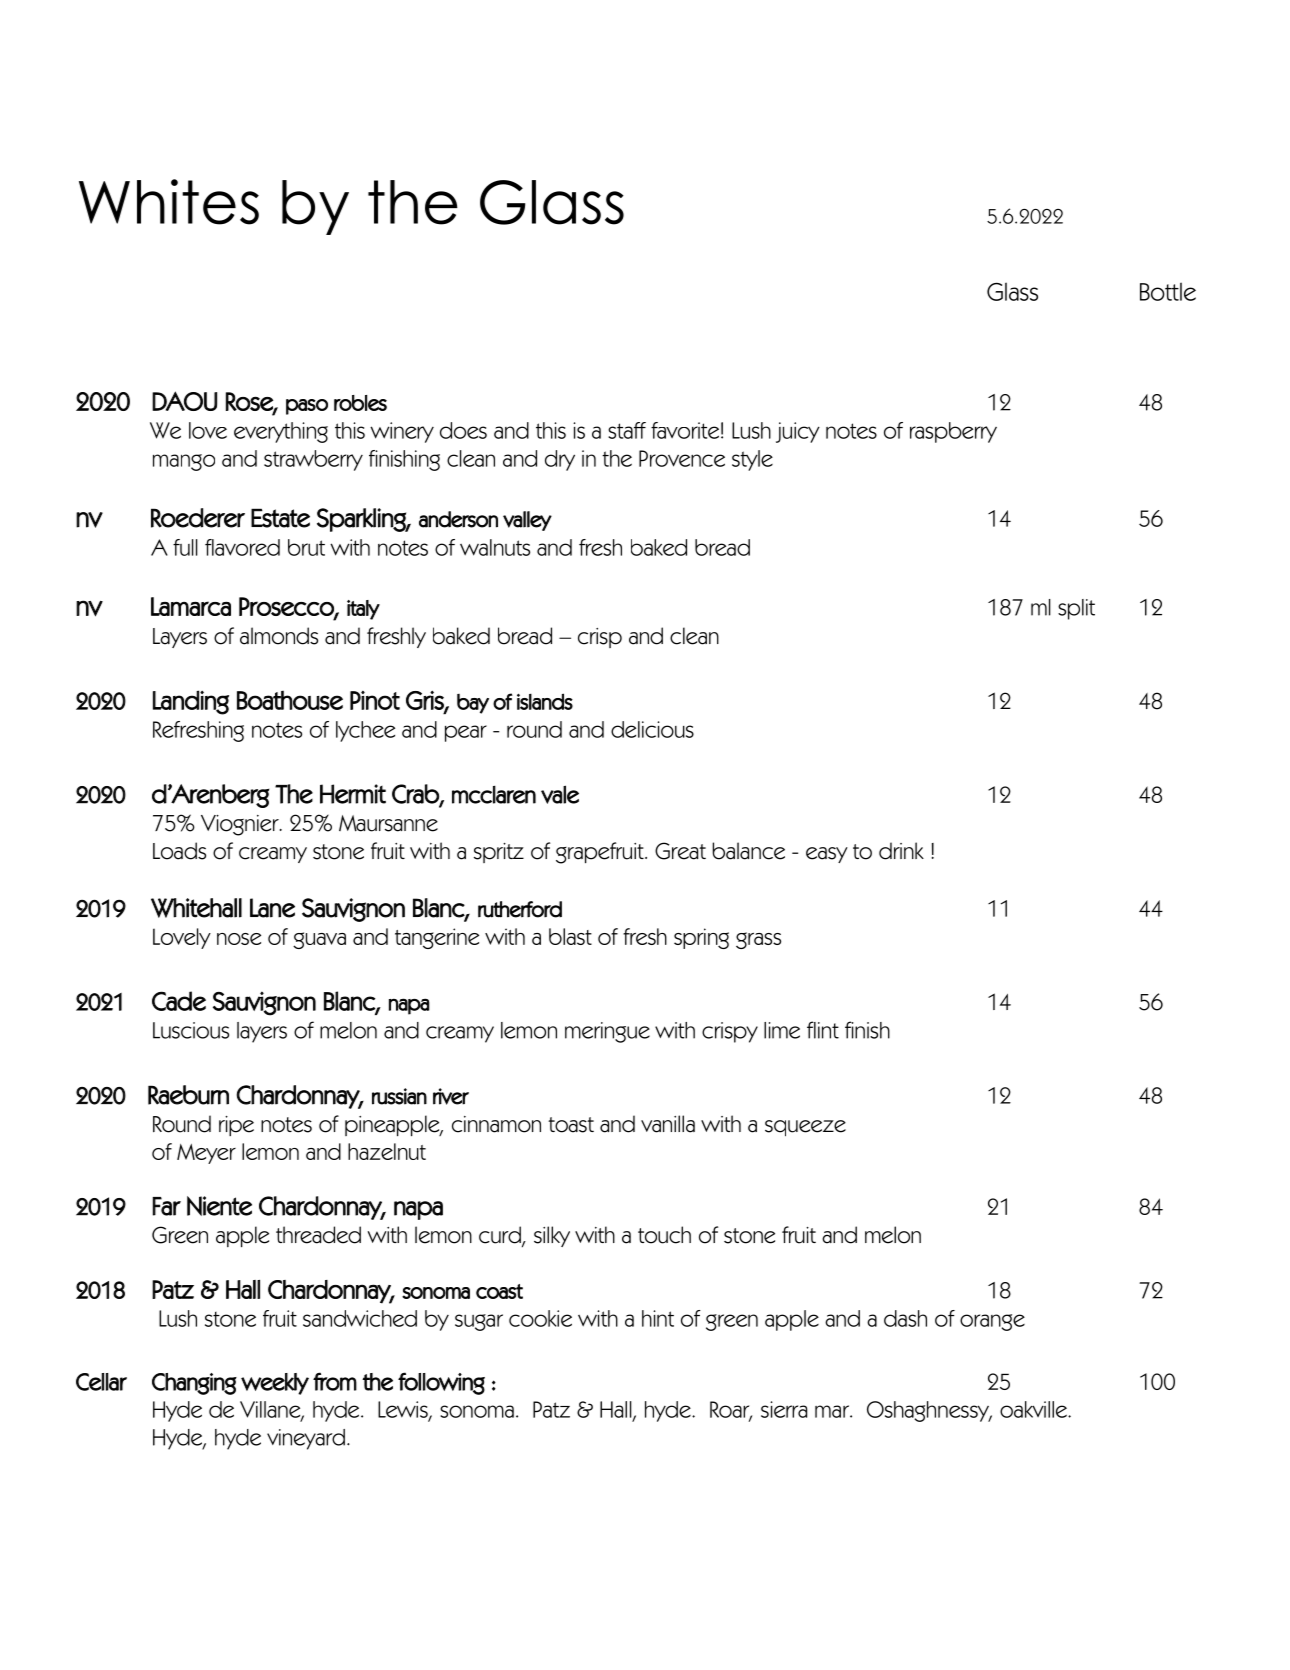  What do you see at coordinates (275, 1384) in the image?
I see `weekly` at bounding box center [275, 1384].
